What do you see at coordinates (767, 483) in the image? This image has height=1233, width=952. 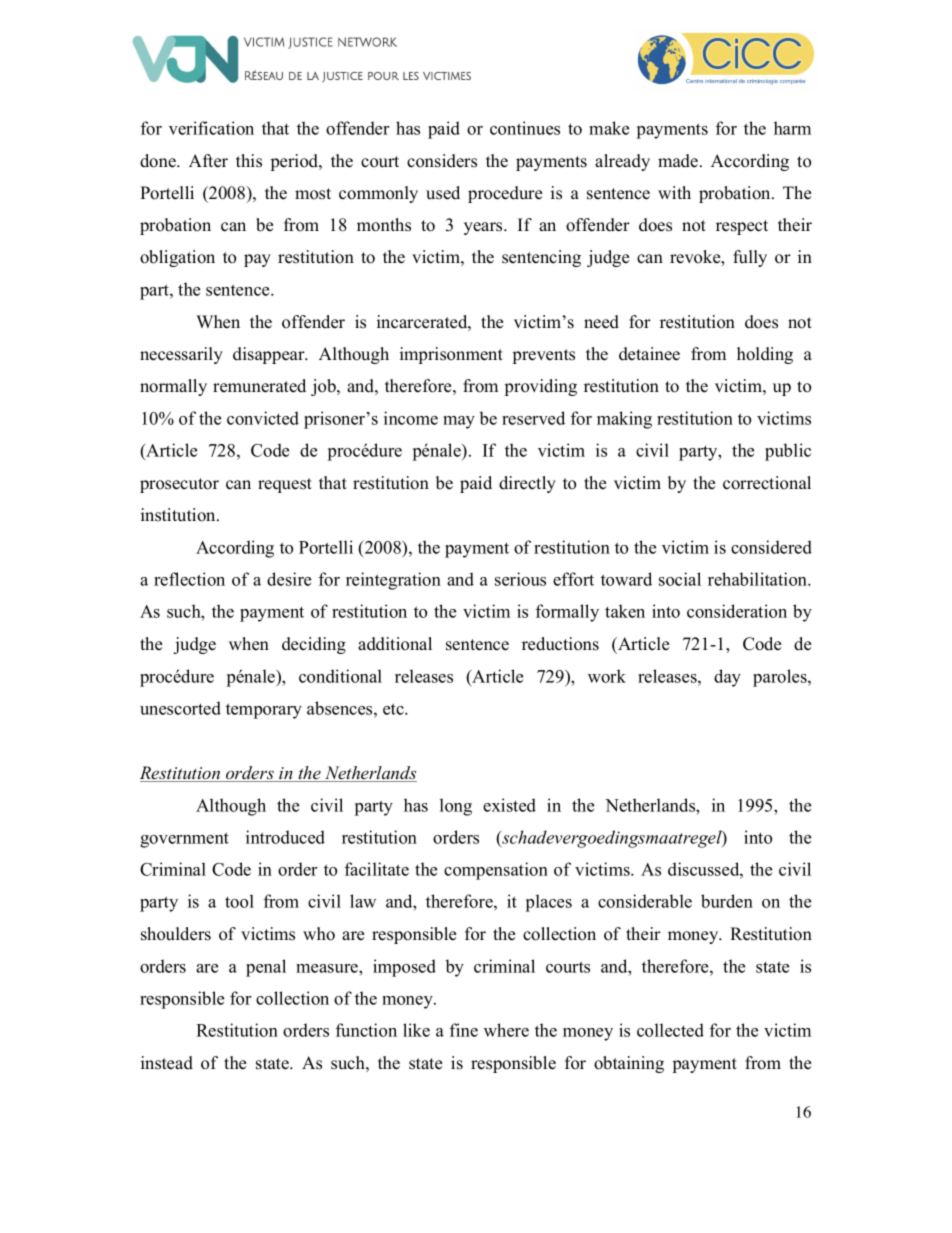 I see `correctional` at bounding box center [767, 483].
